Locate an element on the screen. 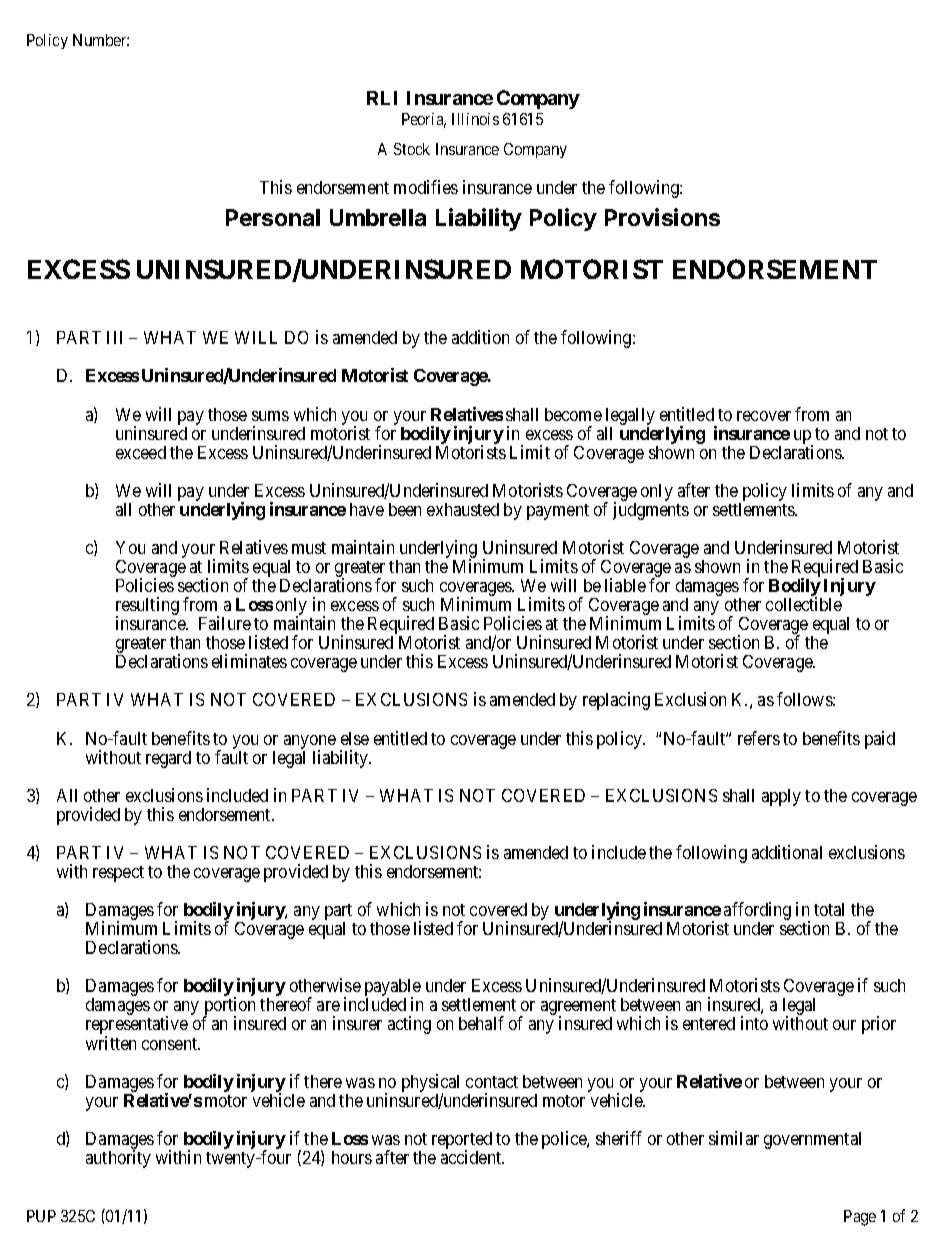  apply is located at coordinates (781, 797).
